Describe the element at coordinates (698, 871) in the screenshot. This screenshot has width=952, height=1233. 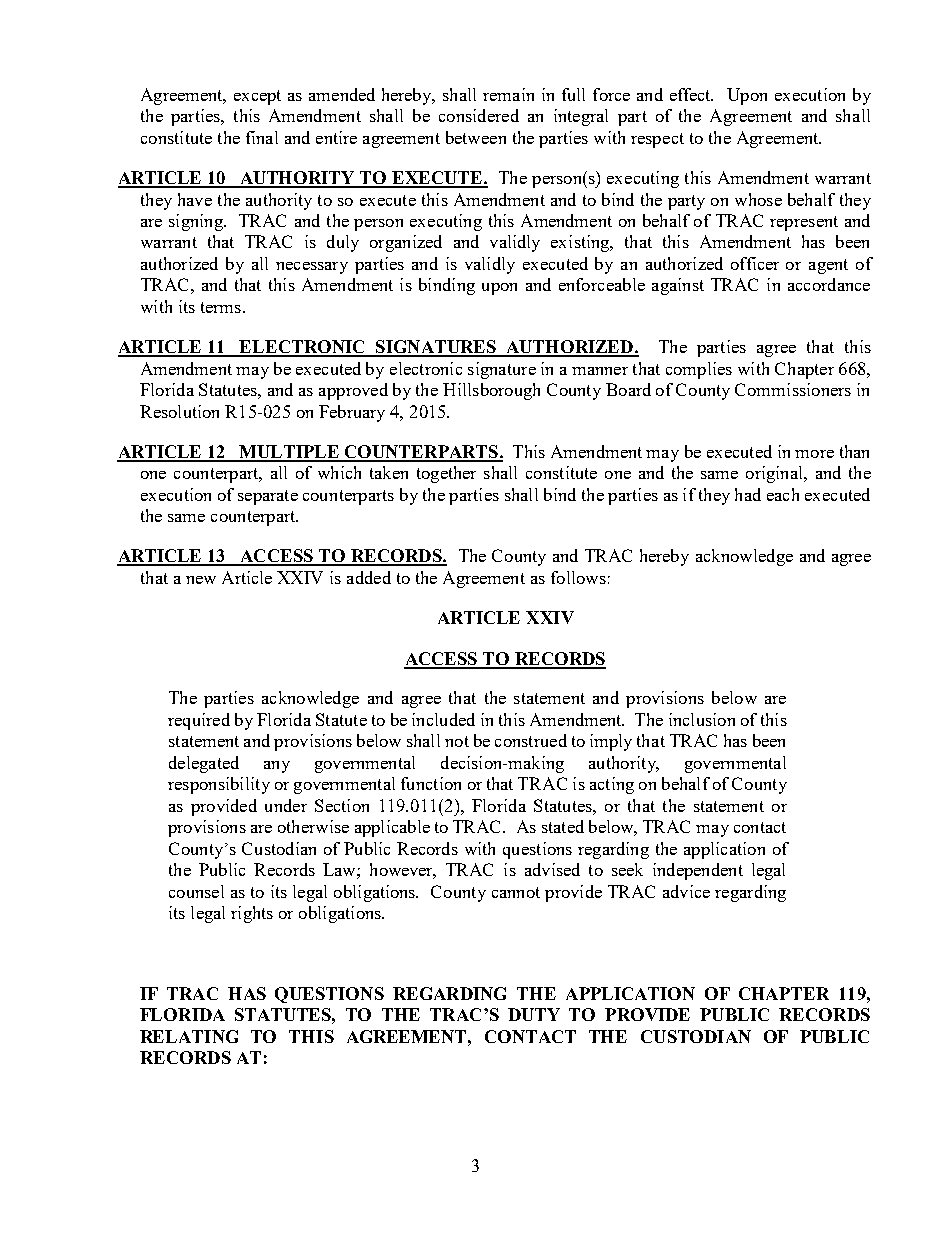
I see `independent` at that location.
